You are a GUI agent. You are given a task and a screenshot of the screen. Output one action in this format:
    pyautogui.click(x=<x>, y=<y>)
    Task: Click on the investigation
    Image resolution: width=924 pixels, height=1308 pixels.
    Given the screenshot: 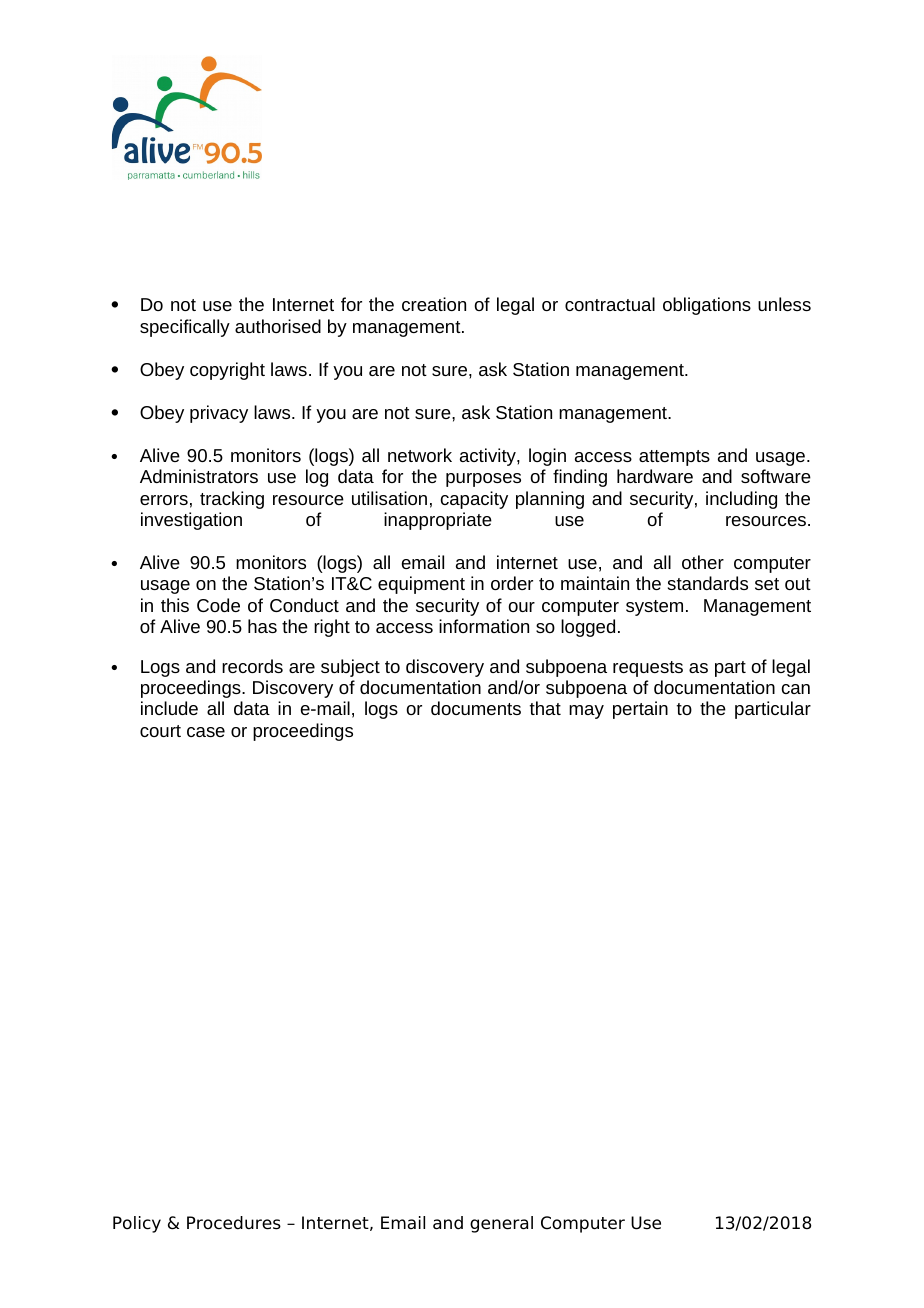 What is the action you would take?
    pyautogui.click(x=191, y=521)
